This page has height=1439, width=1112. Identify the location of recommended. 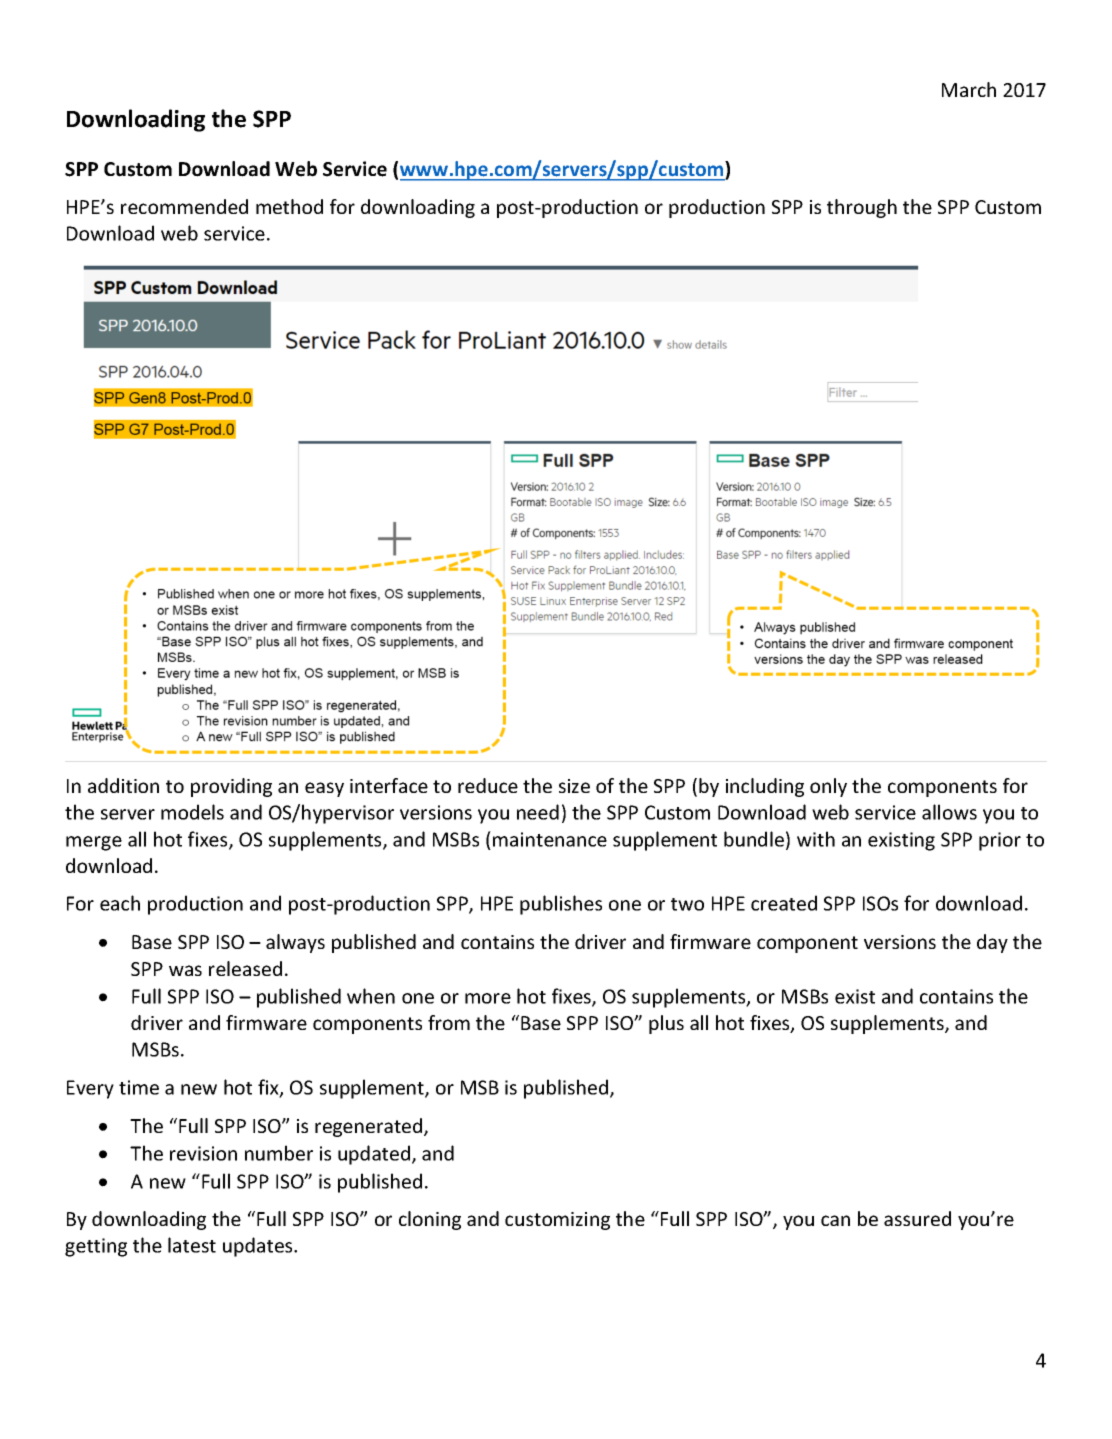
(184, 206).
